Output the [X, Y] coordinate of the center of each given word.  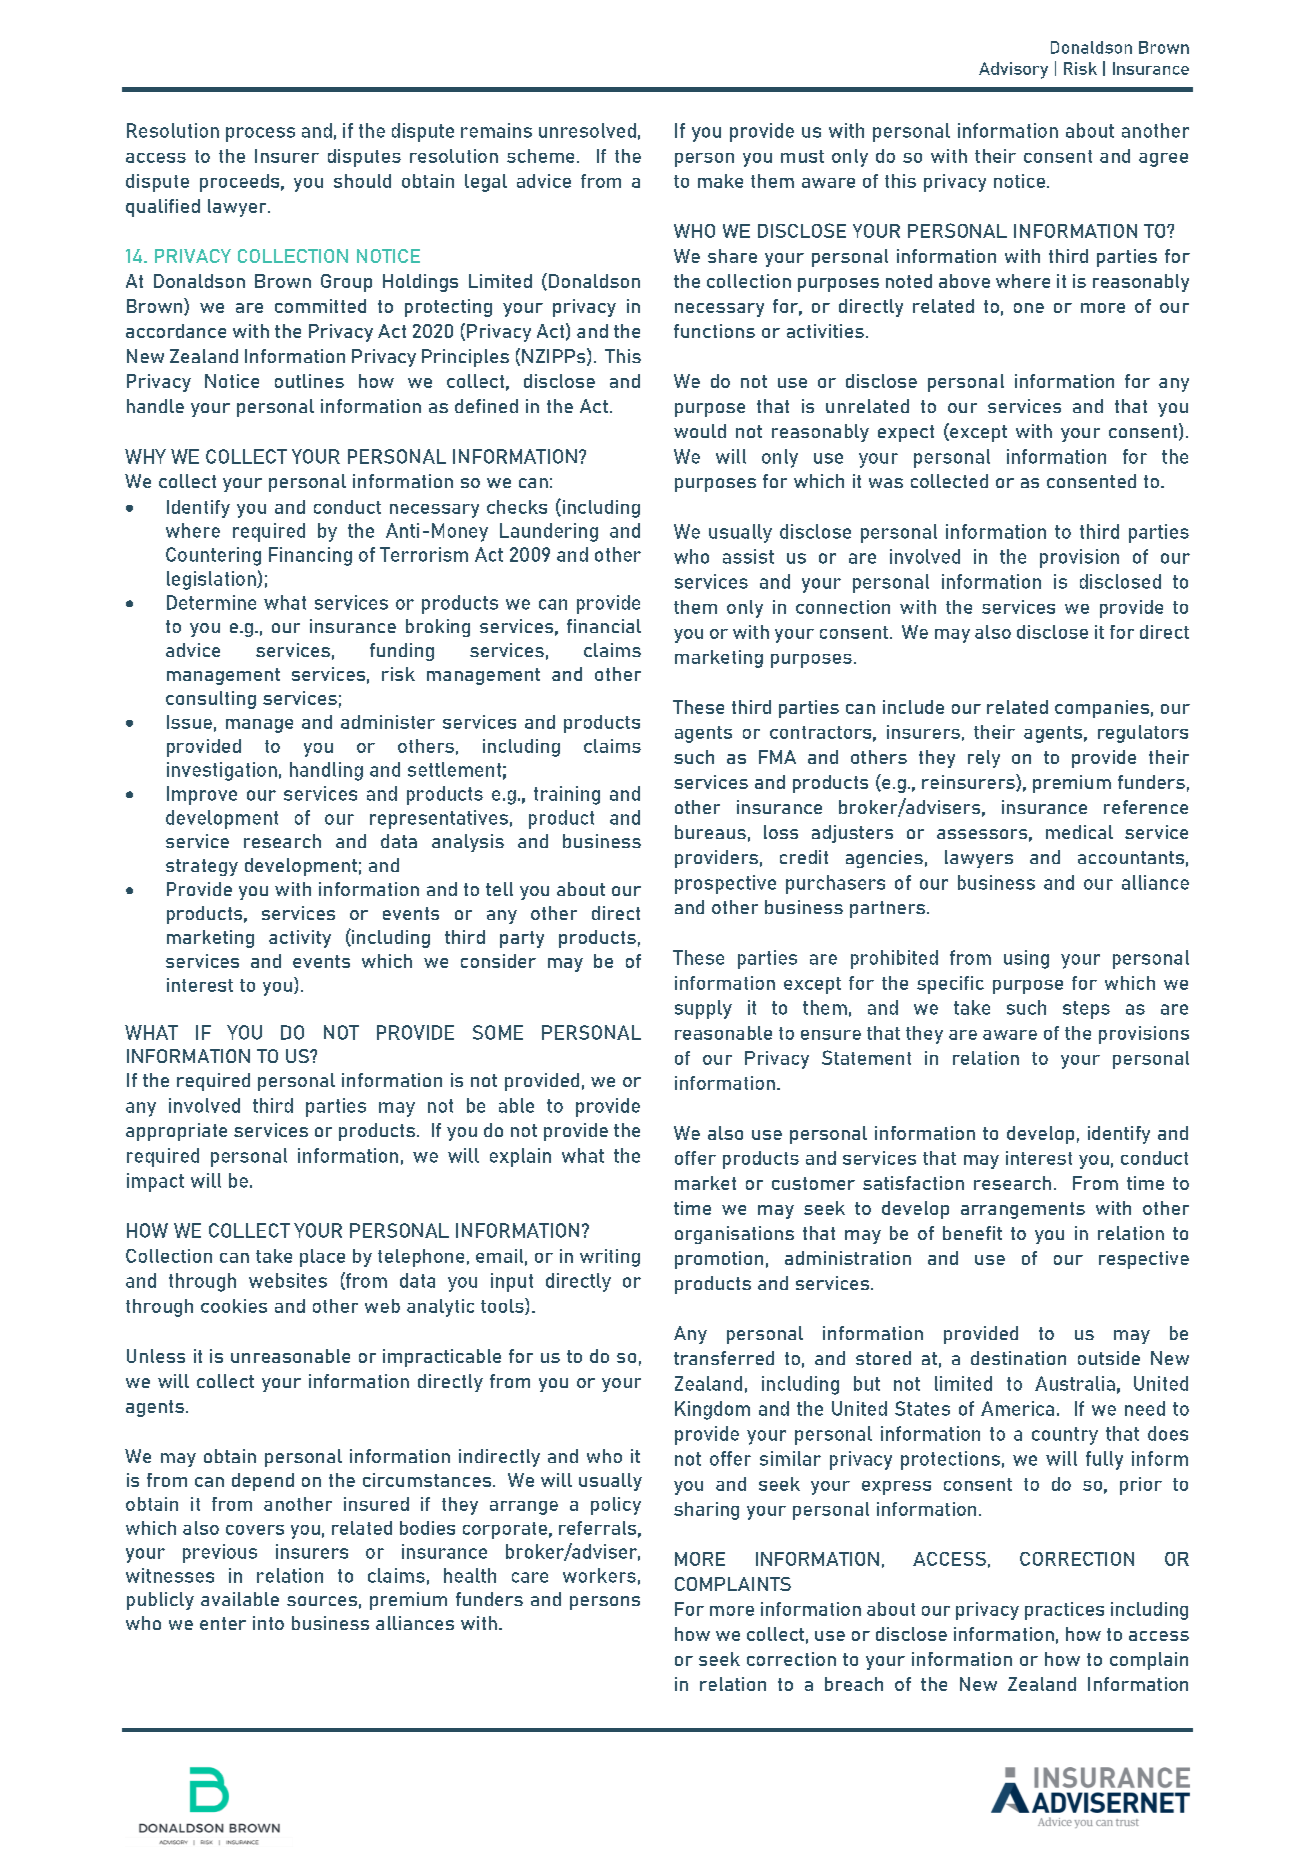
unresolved [587, 130]
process [260, 134]
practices [1064, 1611]
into [268, 1623]
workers [599, 1575]
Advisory [1013, 70]
